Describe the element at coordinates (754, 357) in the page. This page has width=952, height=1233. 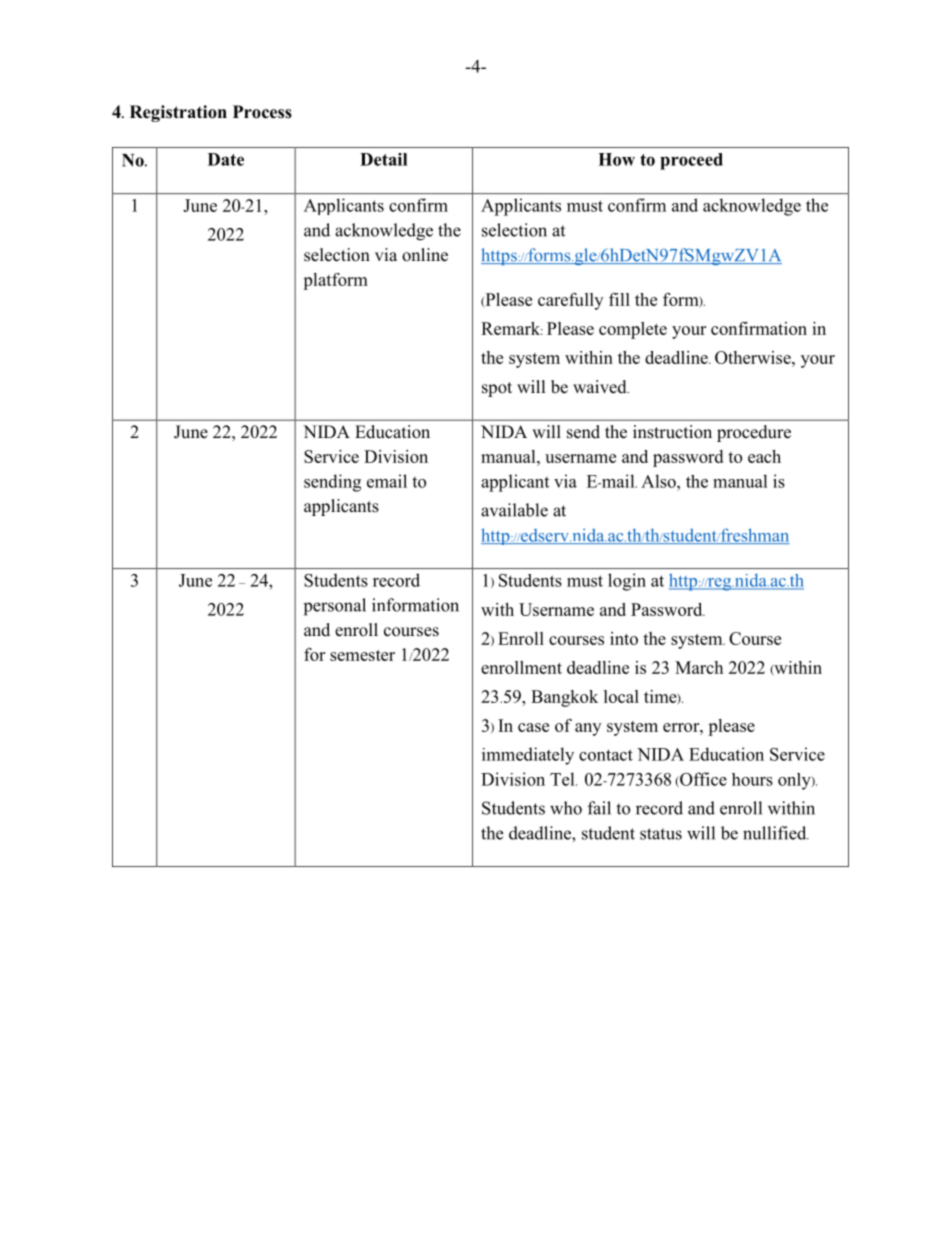
I see `Otherwise` at that location.
